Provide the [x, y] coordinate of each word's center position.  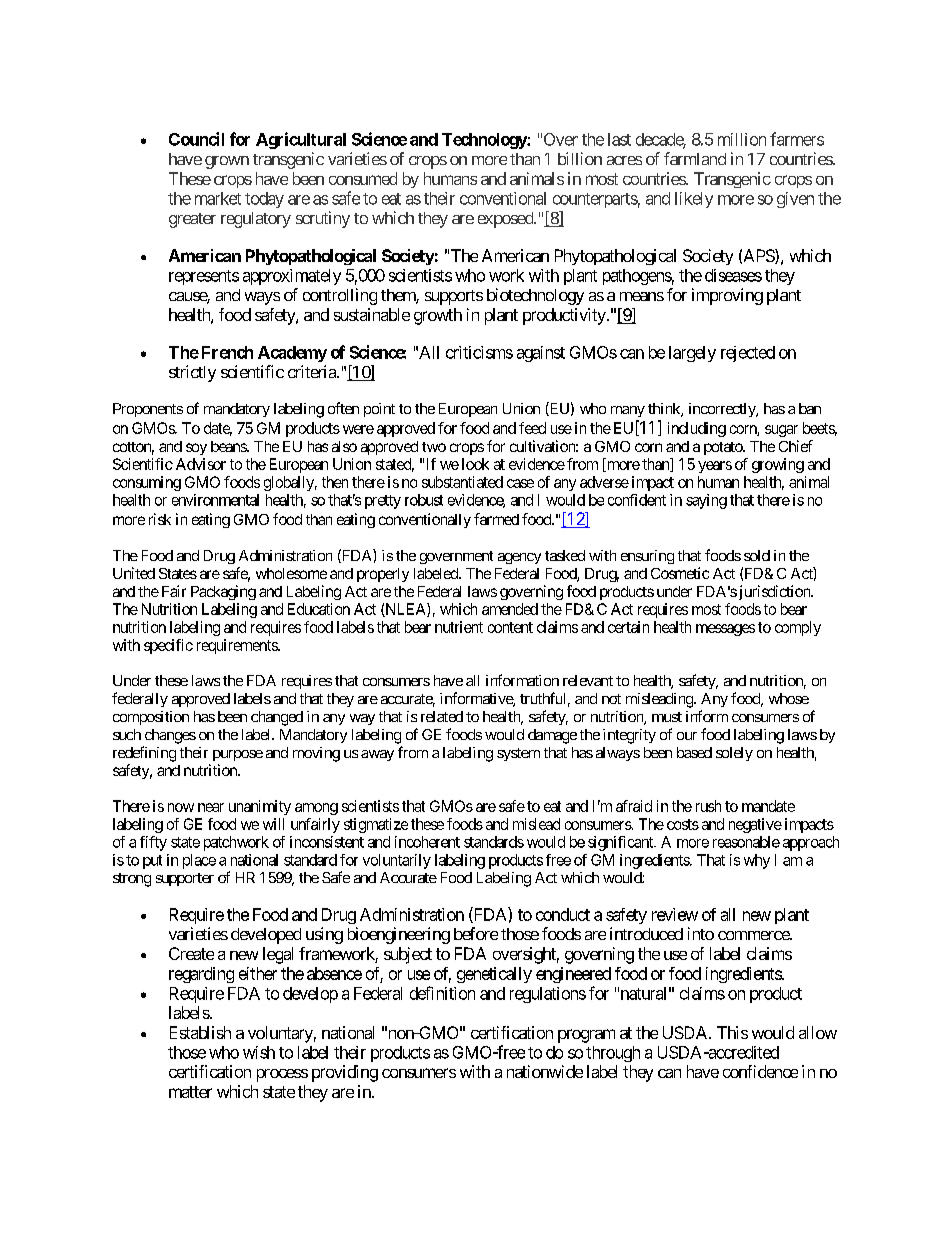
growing [778, 465]
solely [734, 754]
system [518, 754]
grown [227, 162]
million [742, 139]
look [475, 464]
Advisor [201, 464]
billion [580, 158]
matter [190, 1092]
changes [170, 736]
